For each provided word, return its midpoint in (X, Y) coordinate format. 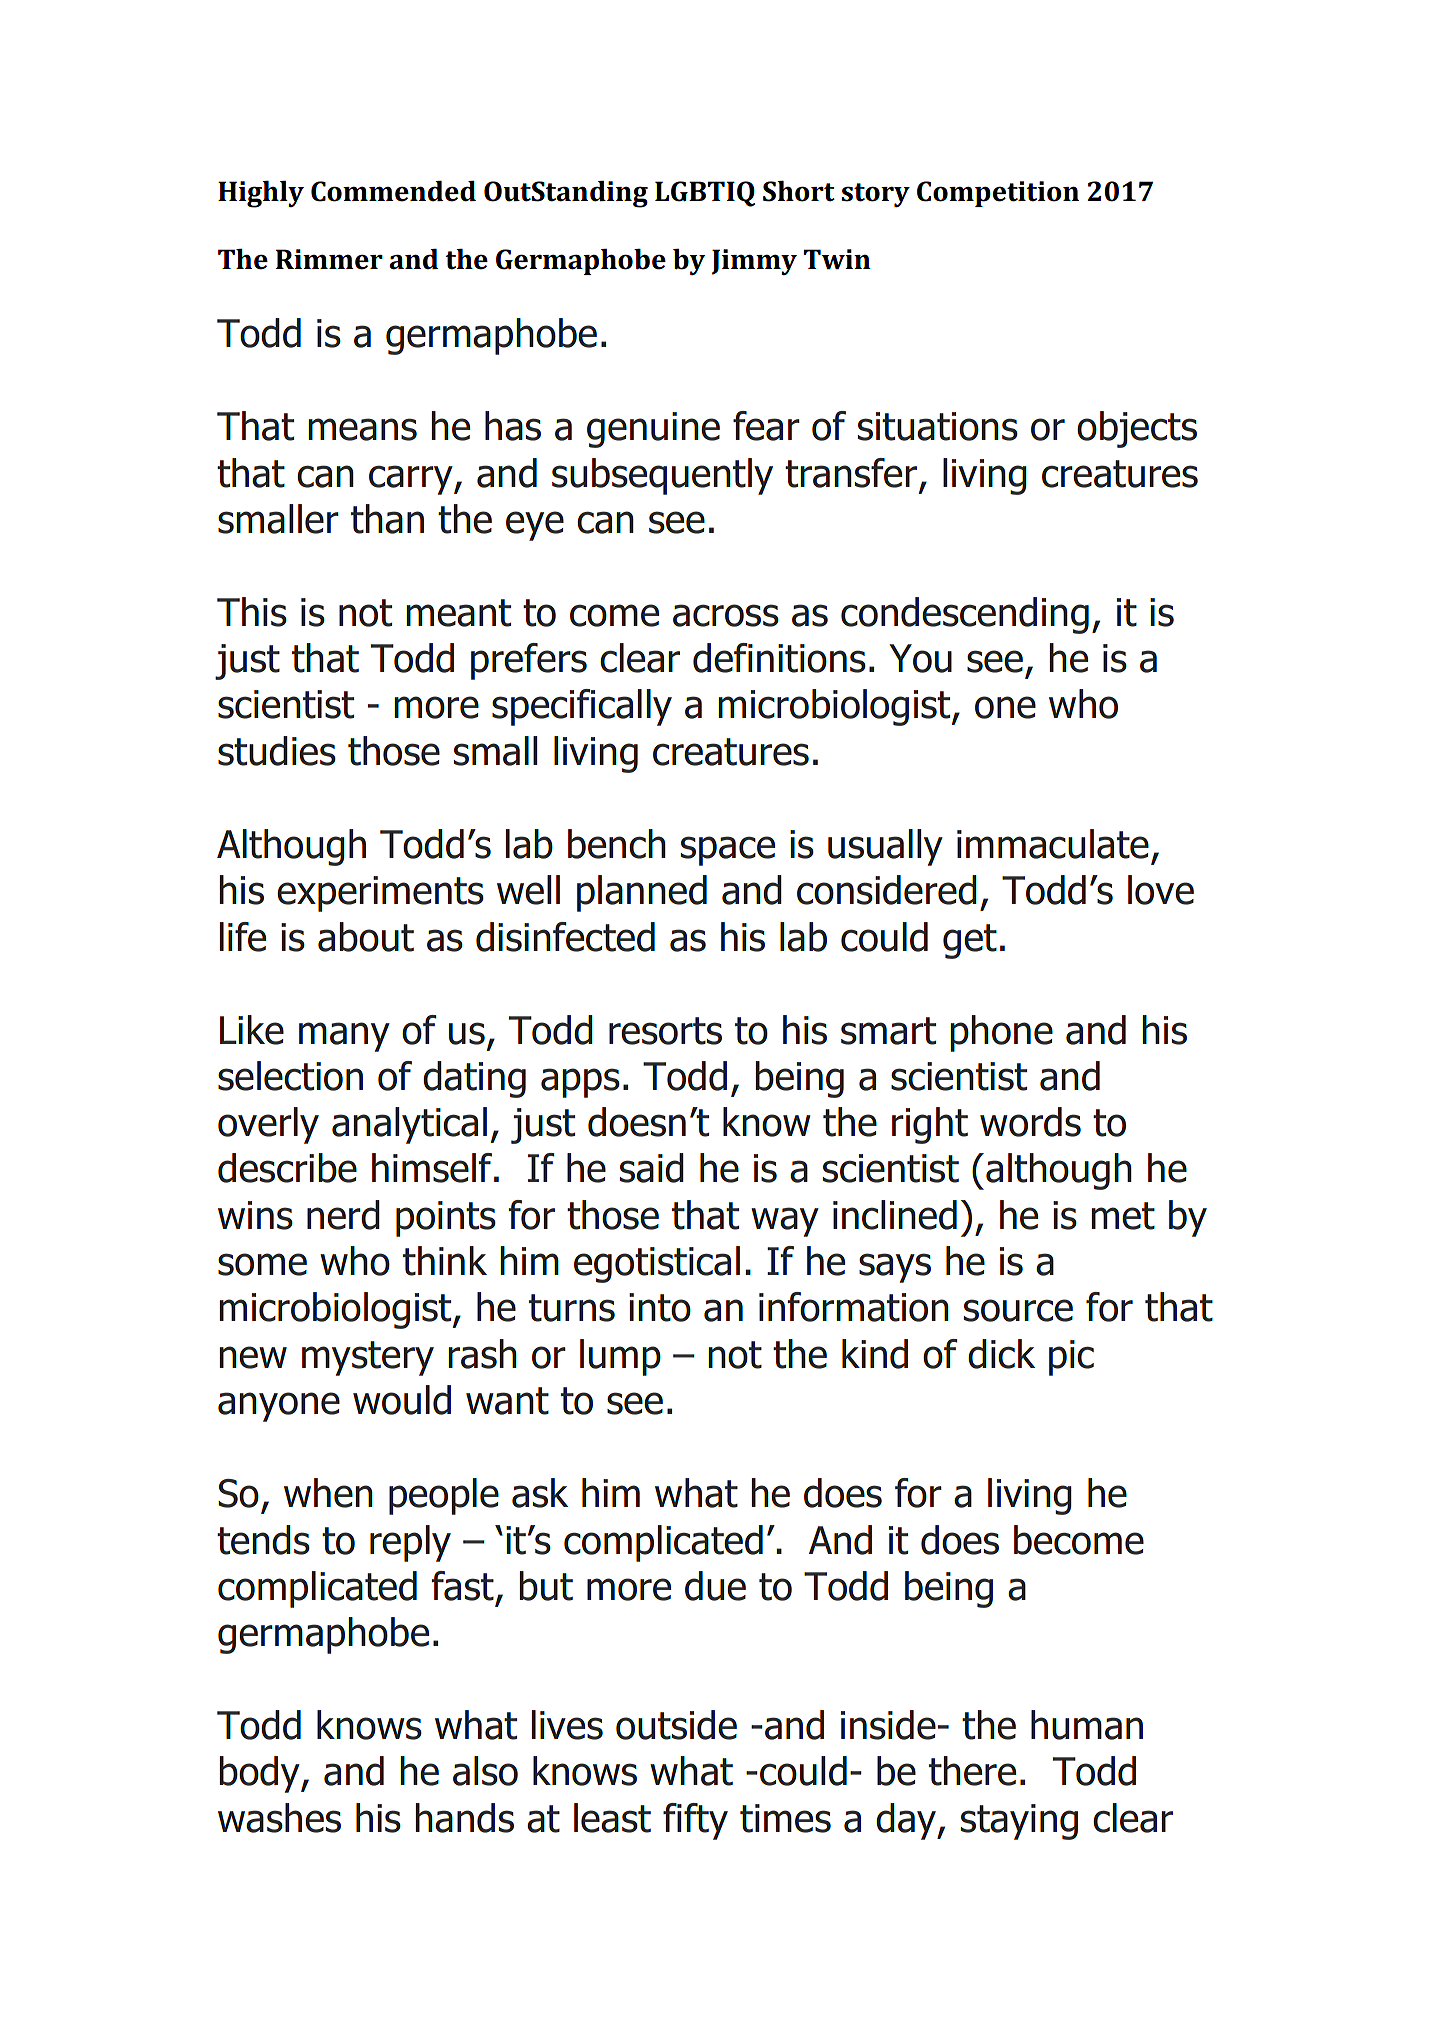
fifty (695, 1821)
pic (1071, 1358)
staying (1019, 1822)
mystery (368, 1358)
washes (279, 1818)
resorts (665, 1031)
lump (620, 1357)
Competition (998, 194)
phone (1001, 1033)
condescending (965, 615)
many (344, 1037)
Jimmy (754, 262)
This (252, 612)
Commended (393, 191)
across (726, 615)
